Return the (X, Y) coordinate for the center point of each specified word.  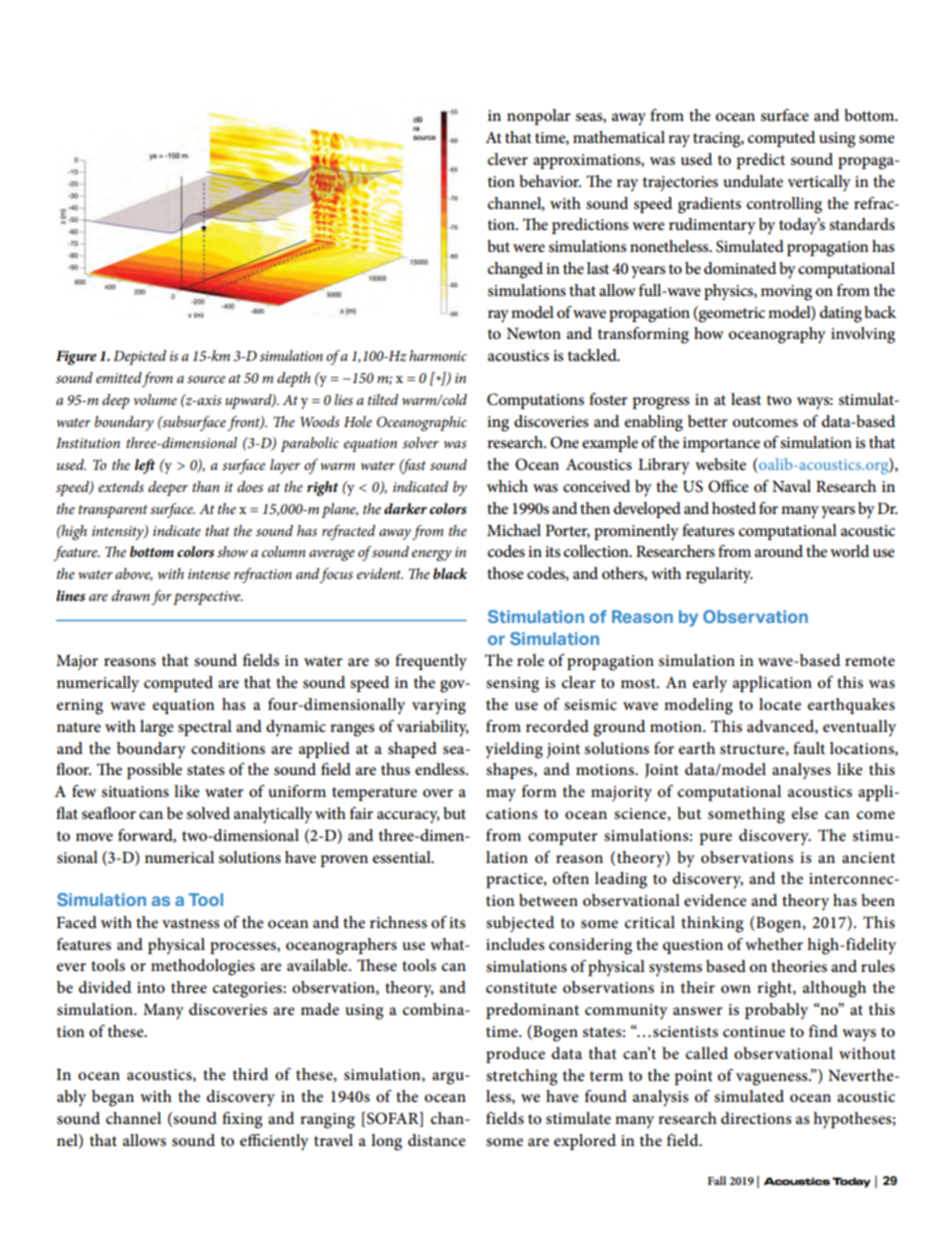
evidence (715, 900)
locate (780, 704)
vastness (191, 923)
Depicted (139, 357)
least (746, 399)
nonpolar (539, 117)
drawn (131, 595)
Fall (717, 1180)
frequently (431, 662)
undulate (753, 181)
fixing (242, 1120)
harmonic (438, 355)
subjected (520, 924)
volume (155, 399)
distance (437, 1140)
